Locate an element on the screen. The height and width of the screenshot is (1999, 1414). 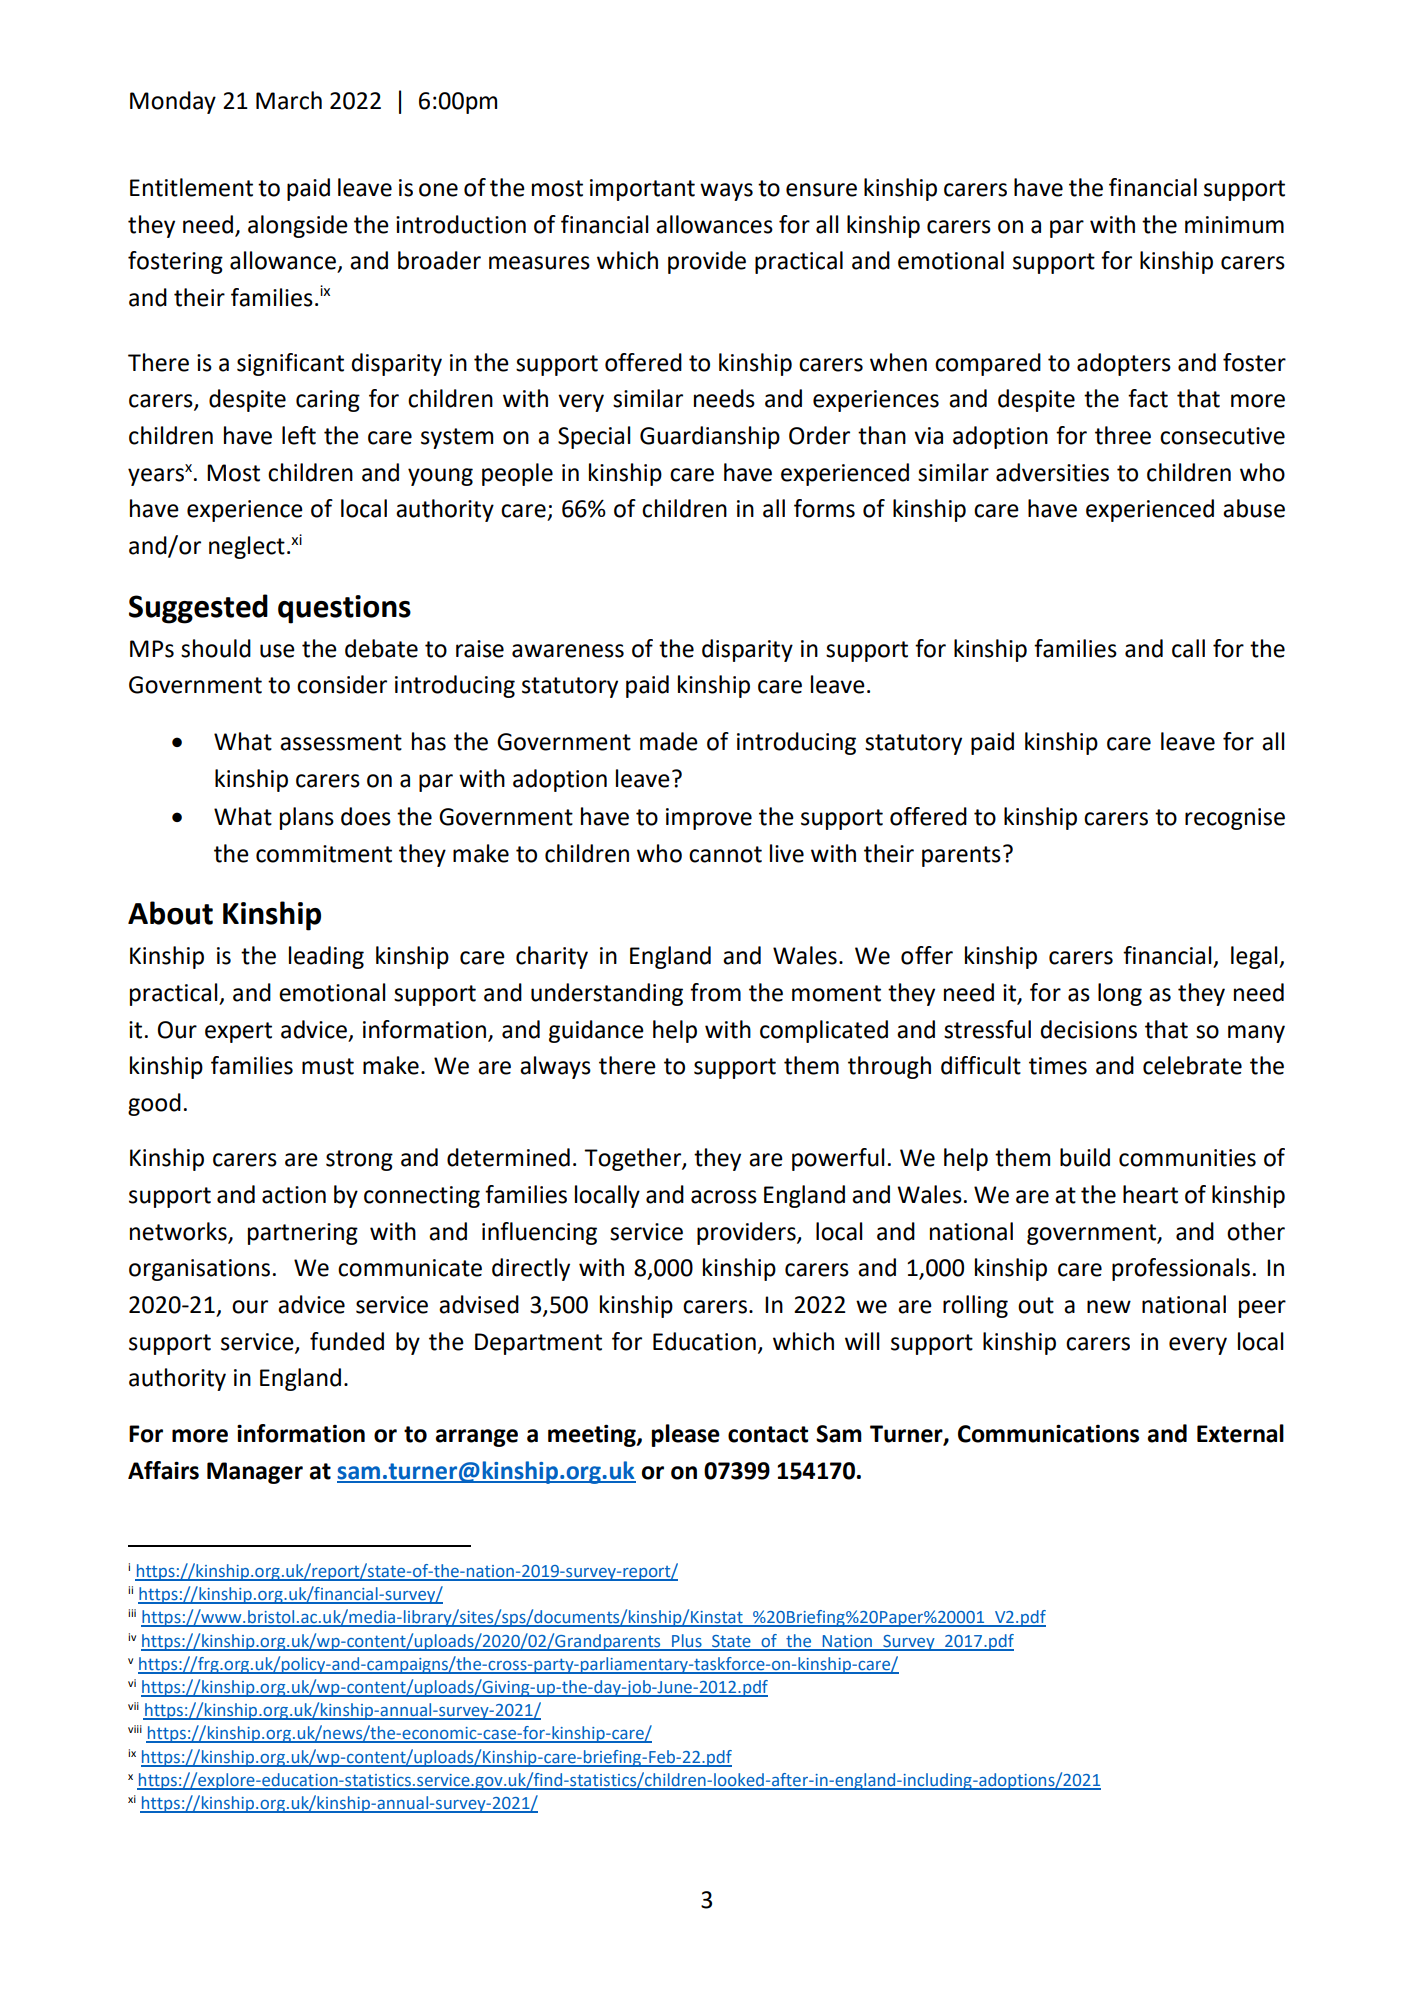
March is located at coordinates (289, 100).
